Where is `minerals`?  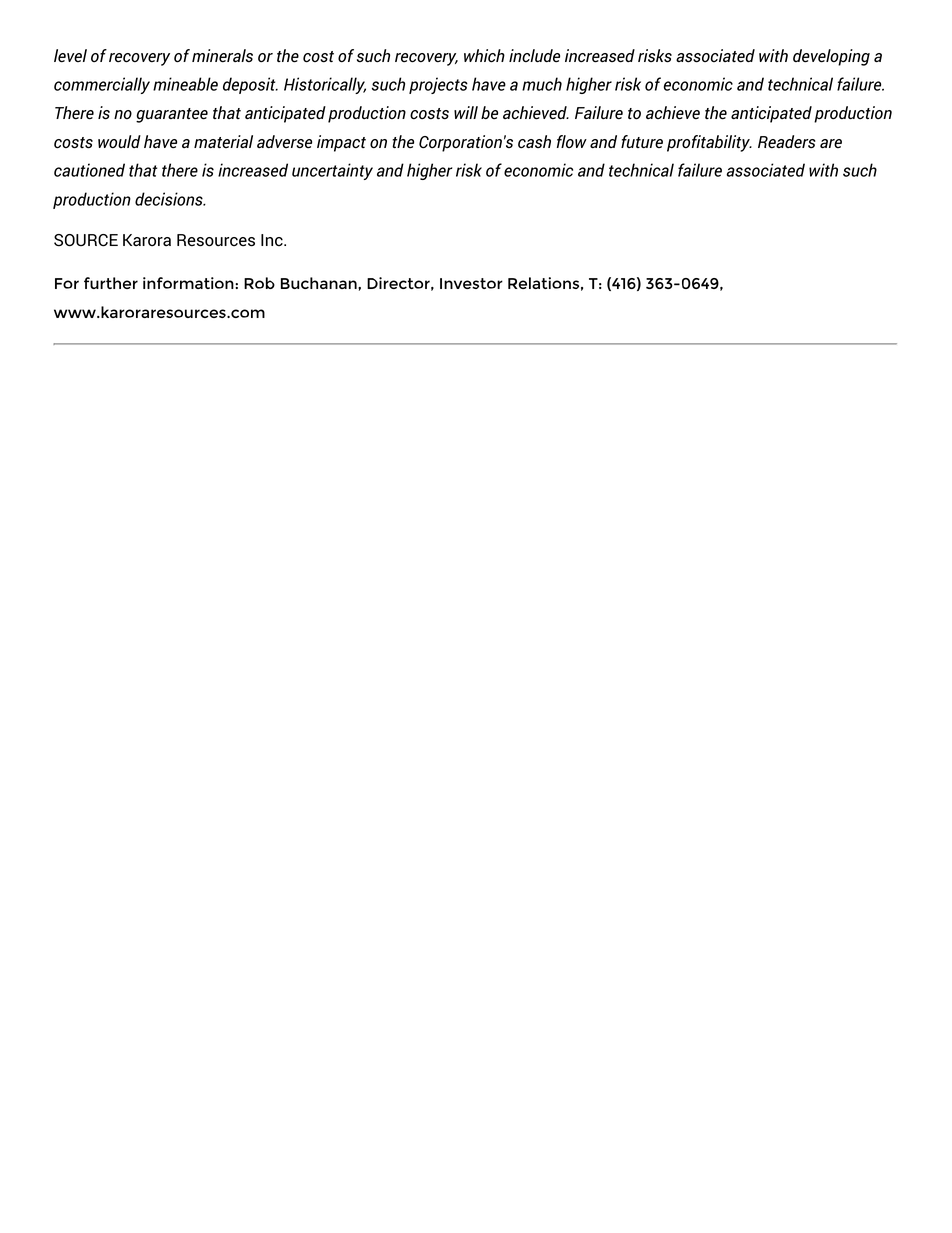
minerals is located at coordinates (222, 56).
